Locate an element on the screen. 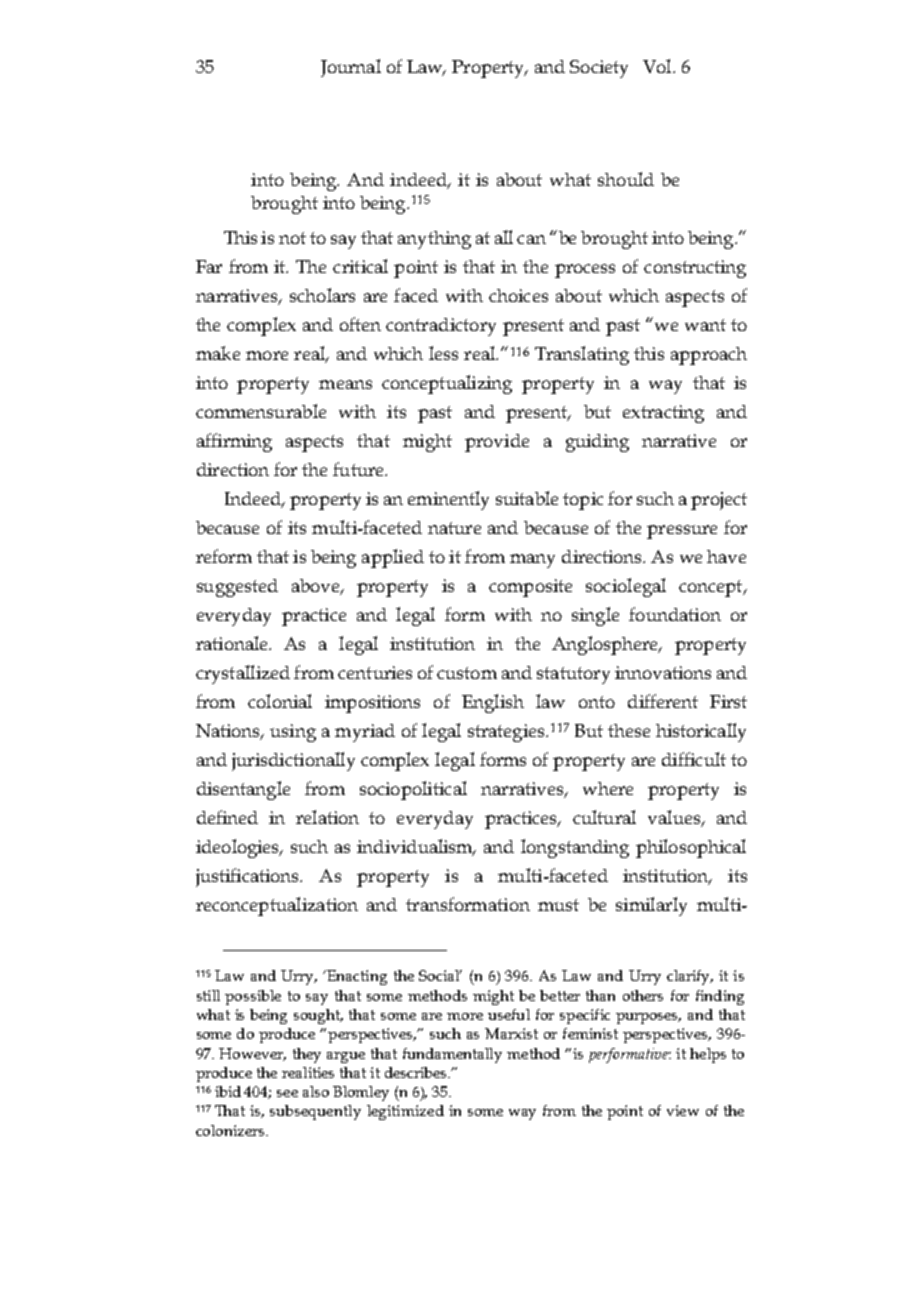 The width and height of the screenshot is (924, 1308). difficult is located at coordinates (694, 759).
